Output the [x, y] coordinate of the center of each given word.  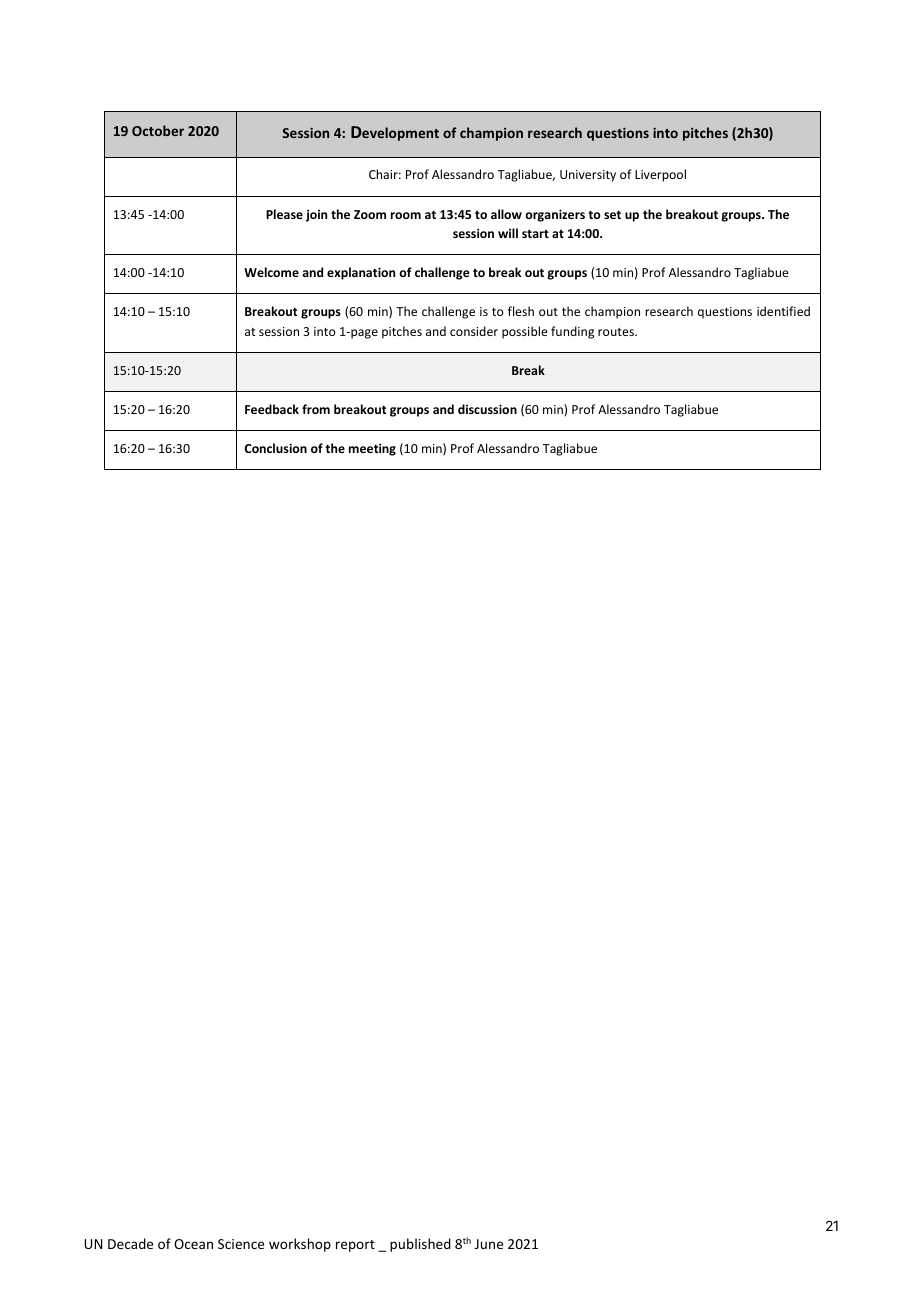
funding [572, 332]
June [489, 1244]
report [355, 1246]
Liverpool [660, 175]
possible [525, 332]
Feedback [272, 409]
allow [506, 214]
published [420, 1245]
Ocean [193, 1244]
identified [783, 311]
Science [241, 1244]
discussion [487, 409]
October [158, 130]
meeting [372, 449]
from [316, 409]
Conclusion [276, 448]
